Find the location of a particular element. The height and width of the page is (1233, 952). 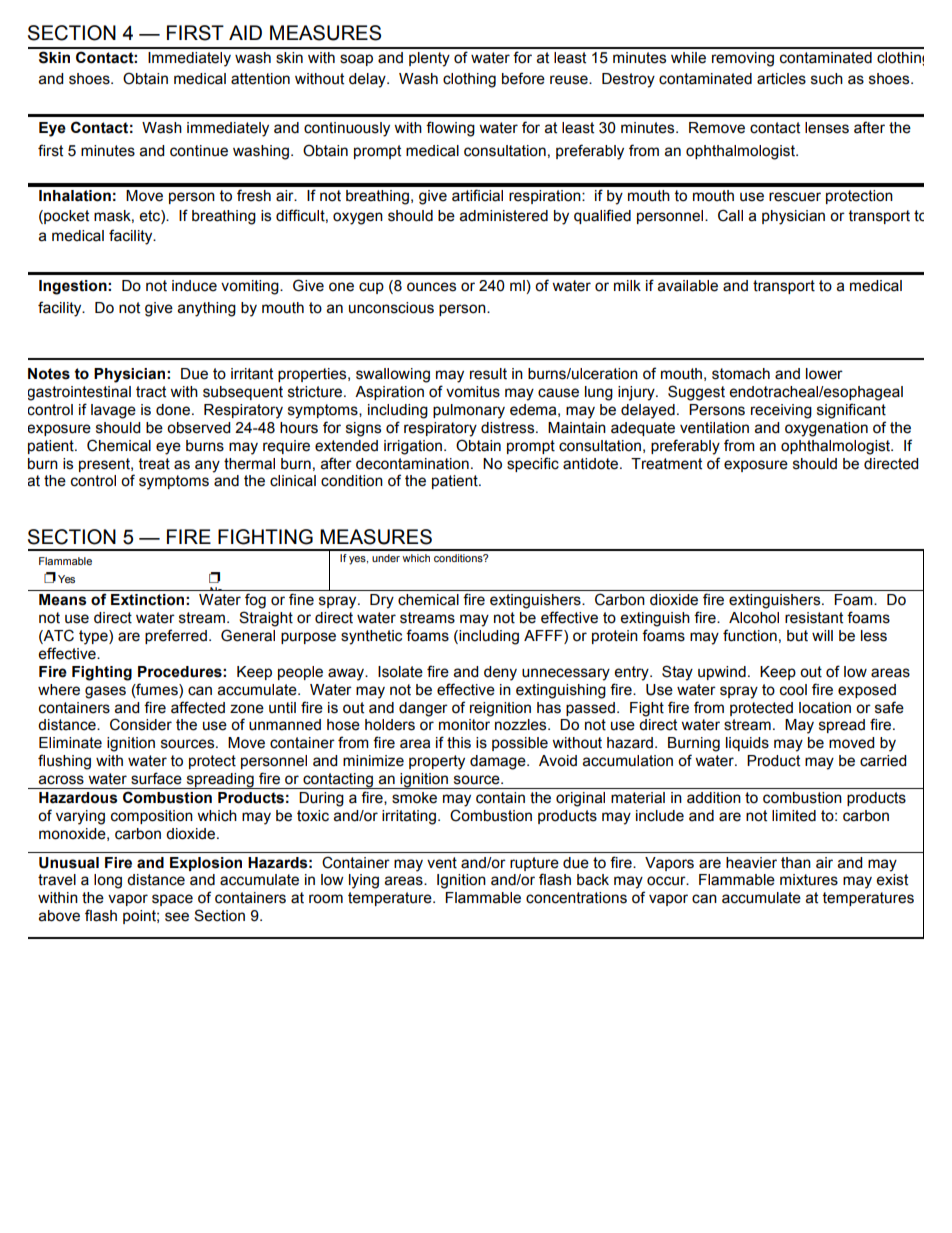

concentrations is located at coordinates (576, 898).
